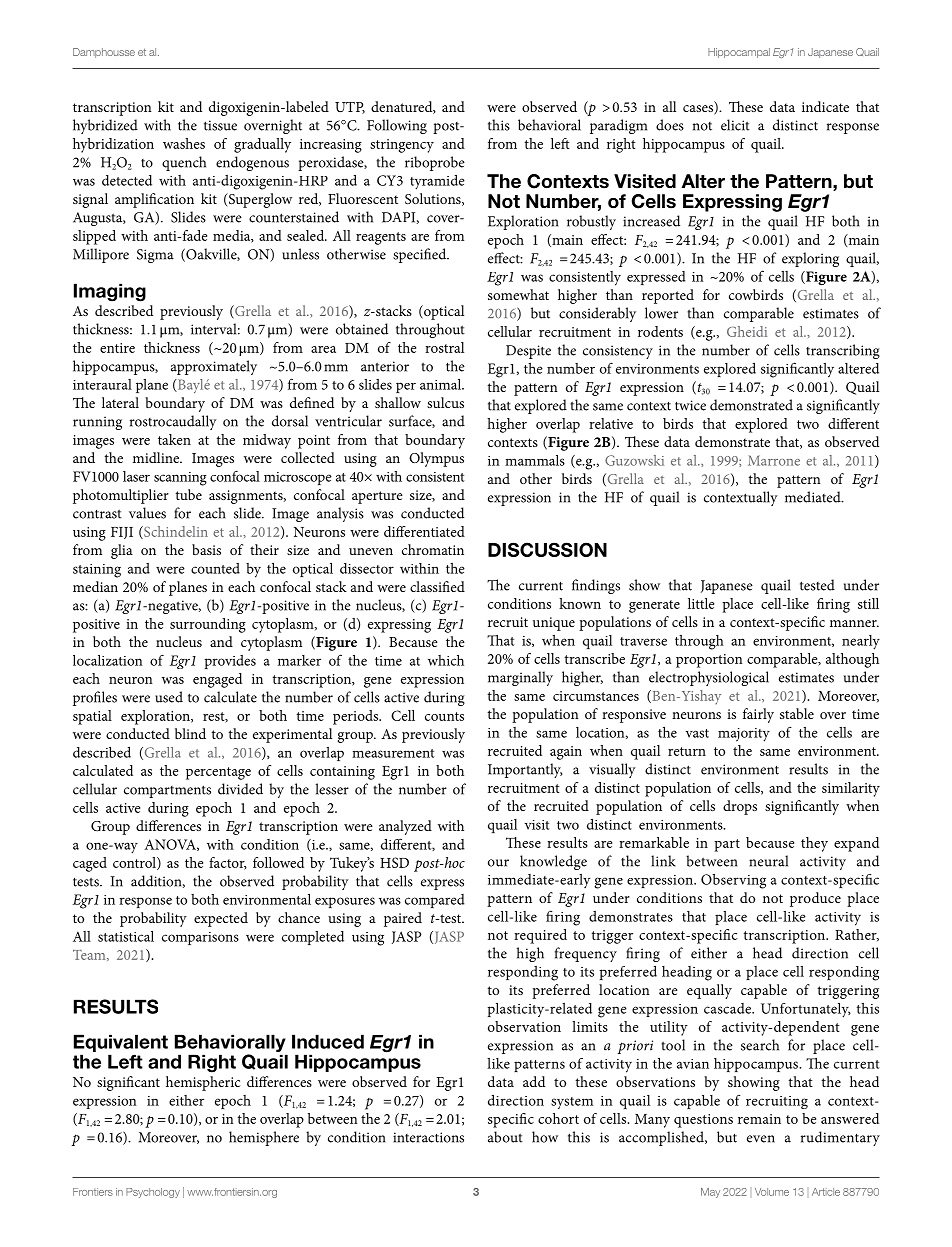  What do you see at coordinates (843, 351) in the screenshot?
I see `transcribing` at bounding box center [843, 351].
